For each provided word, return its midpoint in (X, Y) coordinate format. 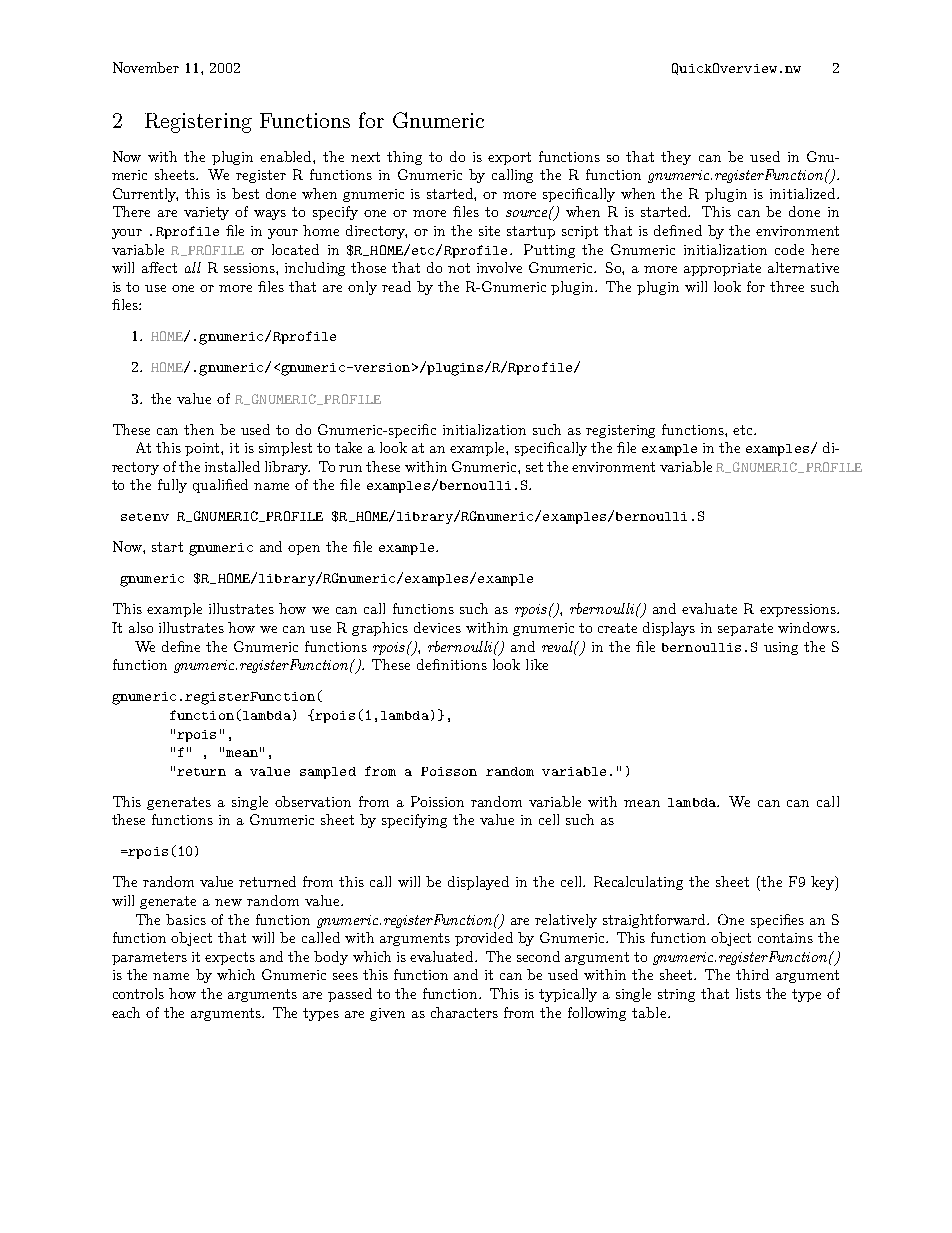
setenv (145, 517)
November (146, 67)
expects (230, 958)
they (676, 158)
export (509, 158)
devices (437, 627)
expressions (799, 610)
